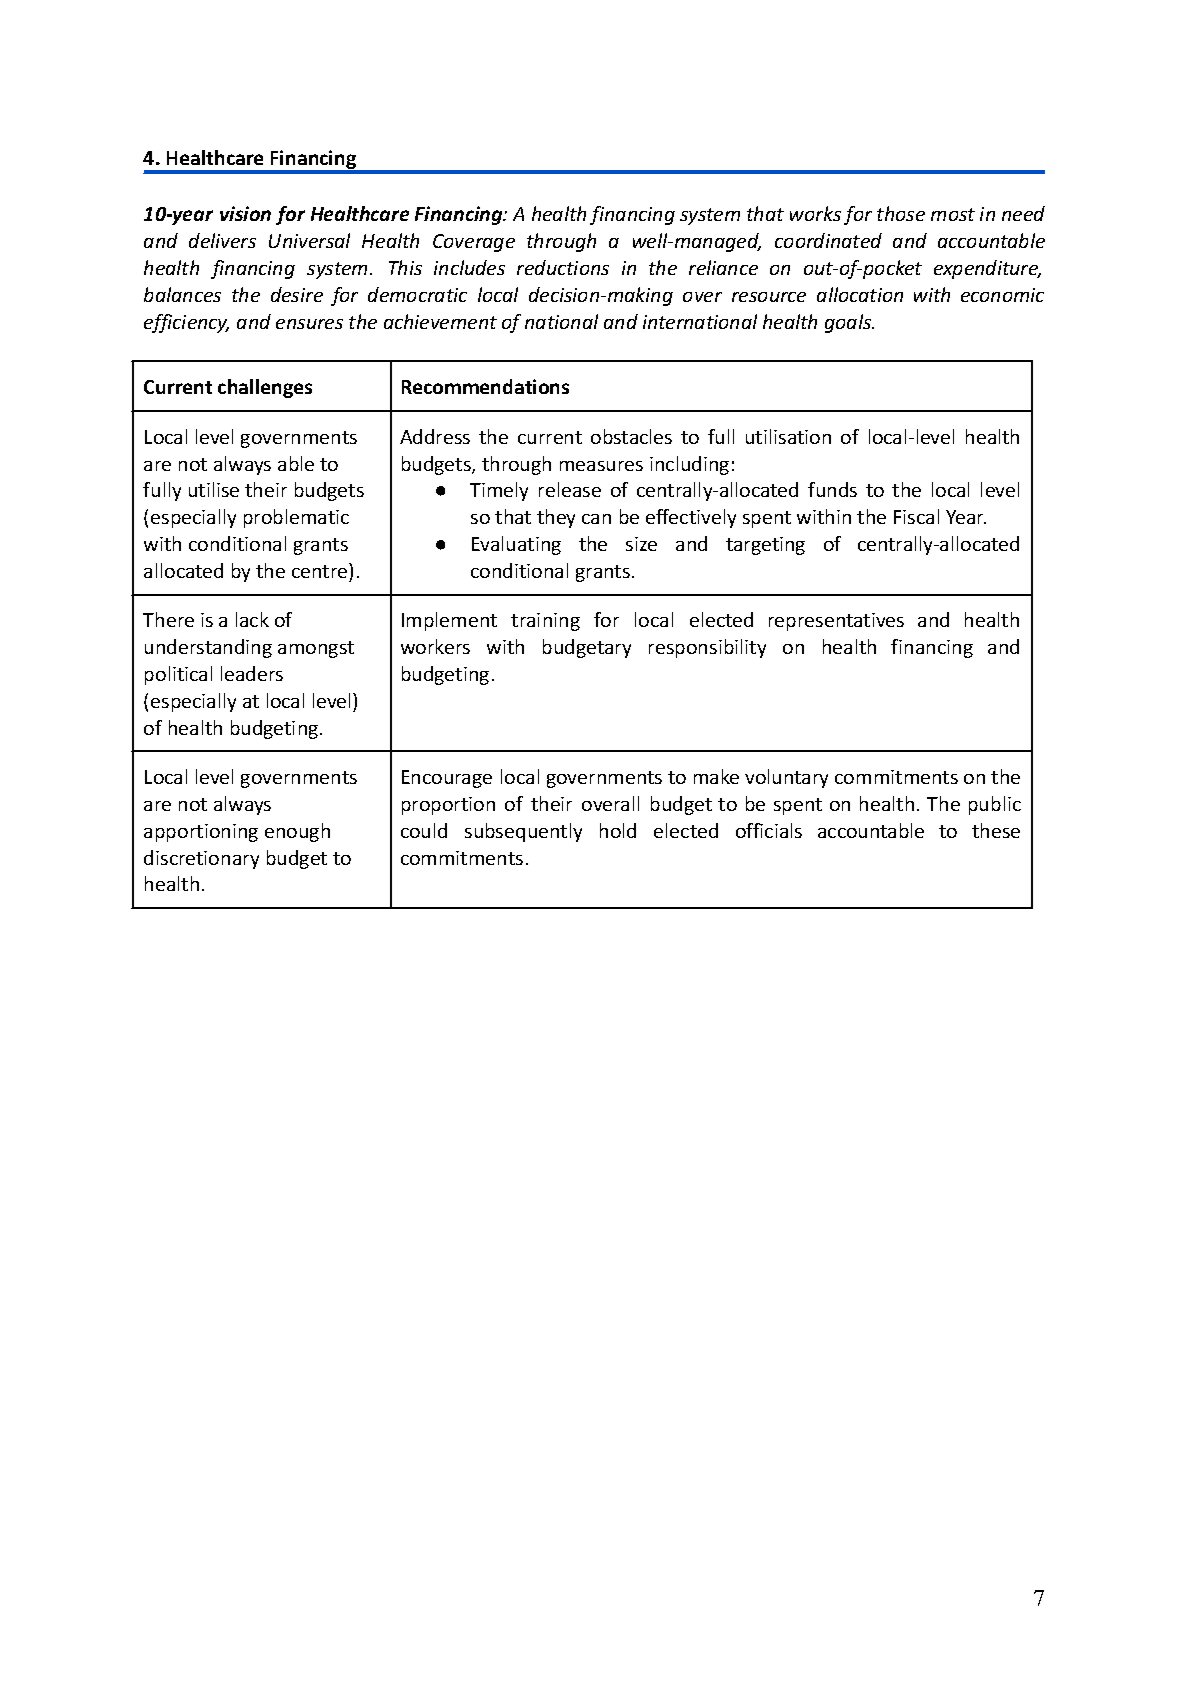  Describe the element at coordinates (309, 240) in the page. I see `Universal` at that location.
